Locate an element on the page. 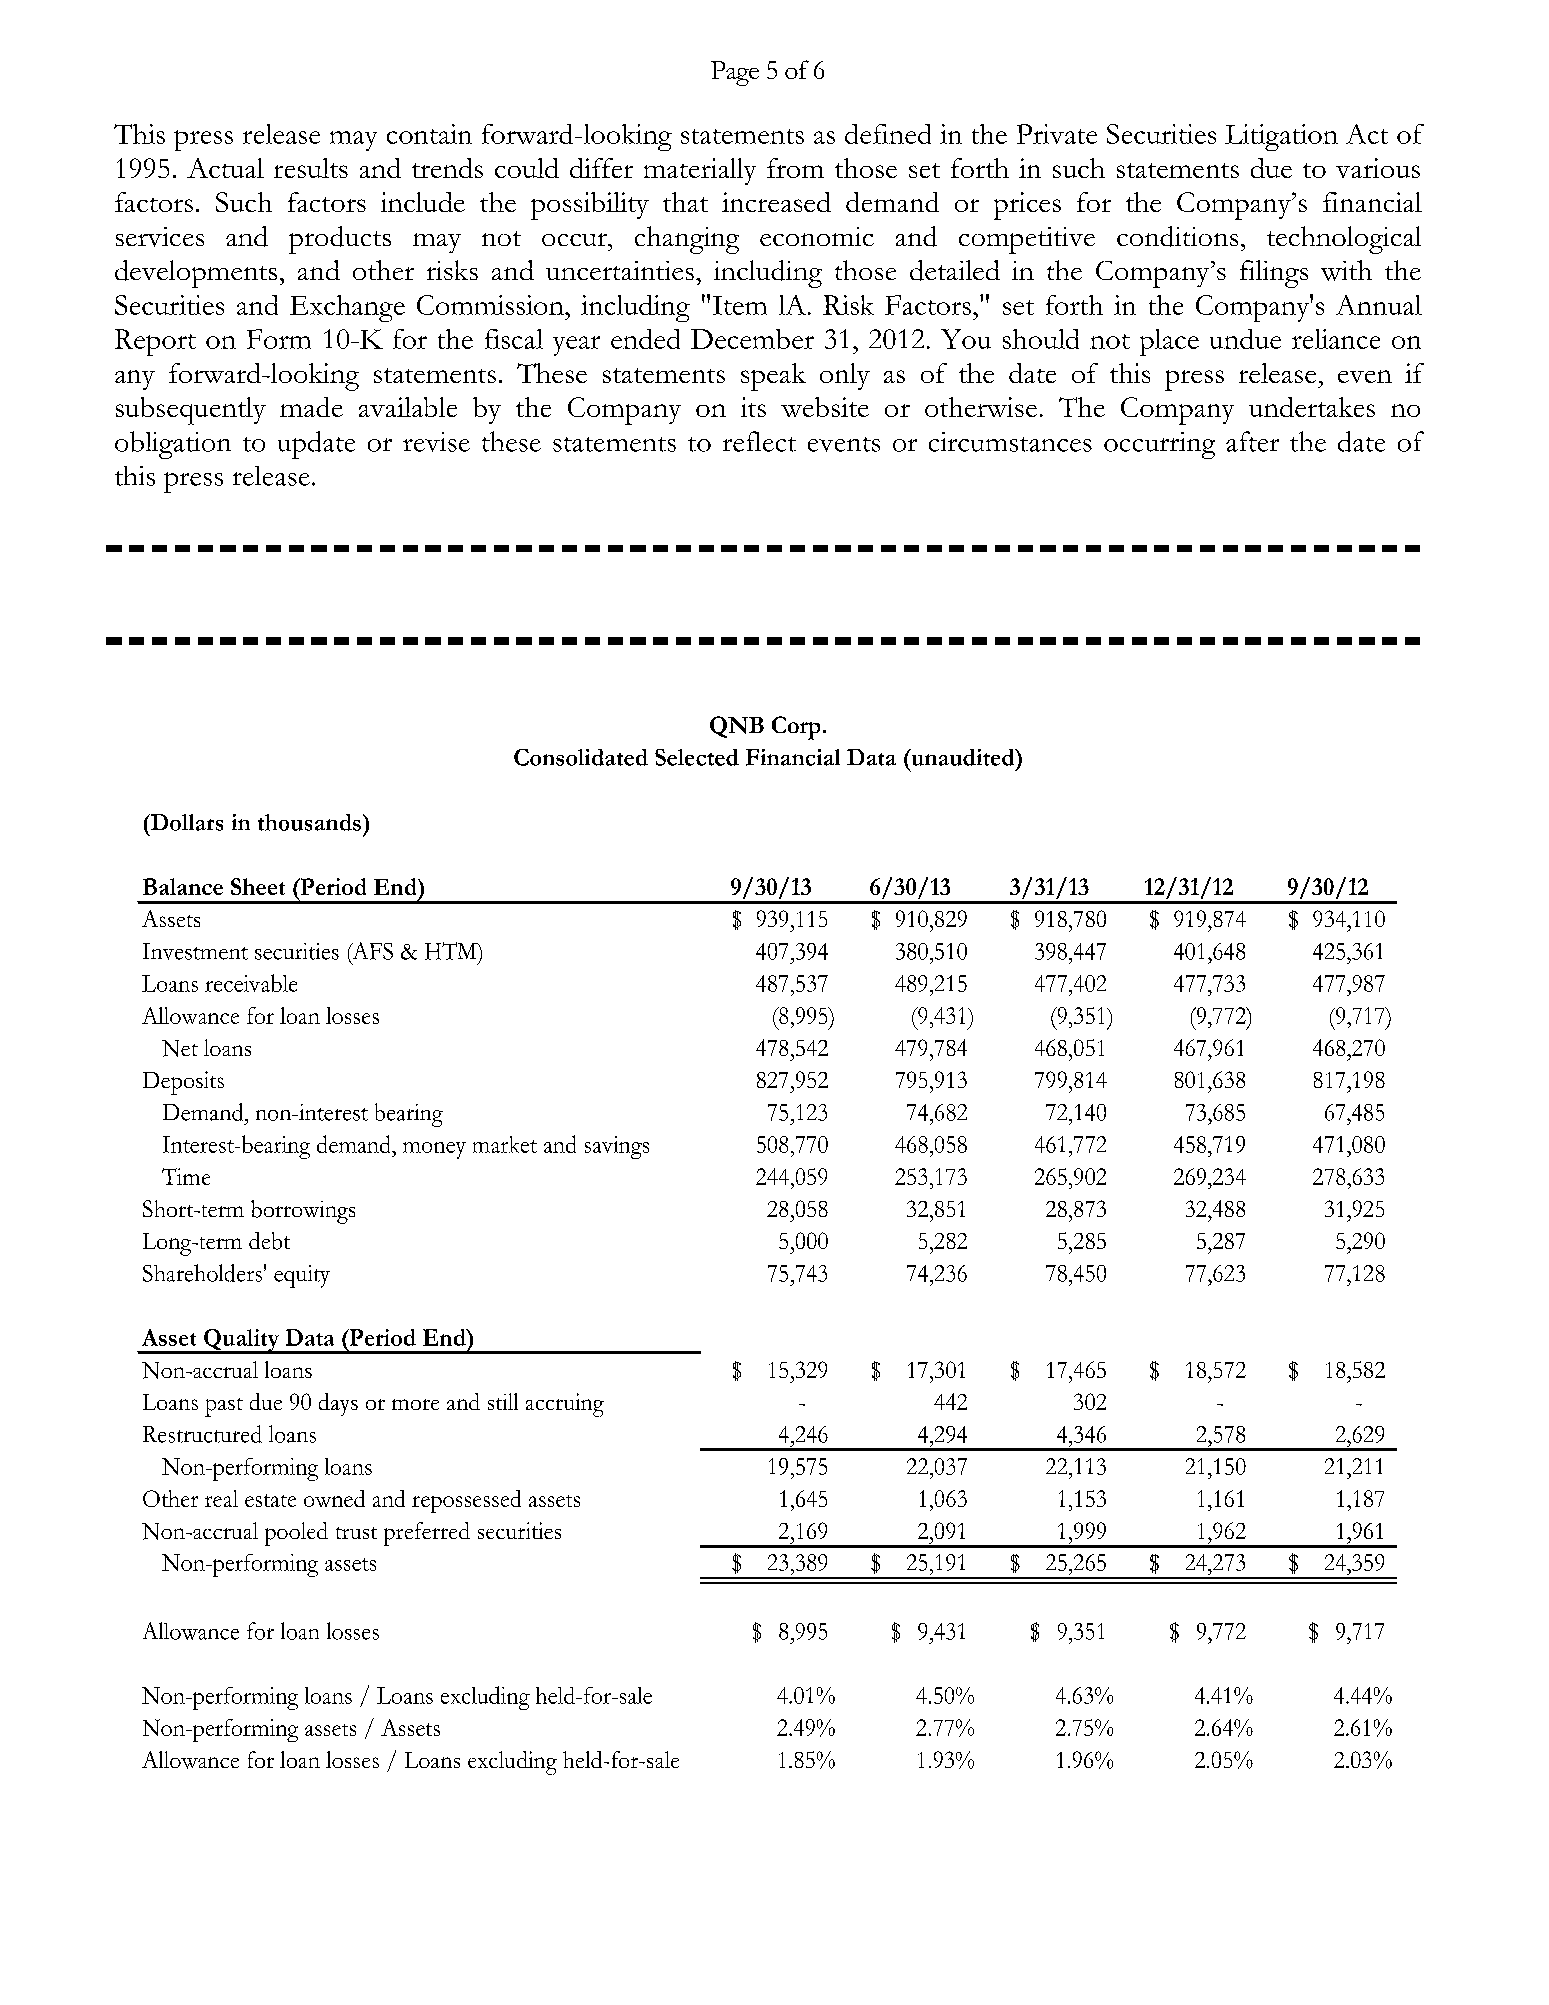 The image size is (1549, 2005). accruing is located at coordinates (565, 1405).
